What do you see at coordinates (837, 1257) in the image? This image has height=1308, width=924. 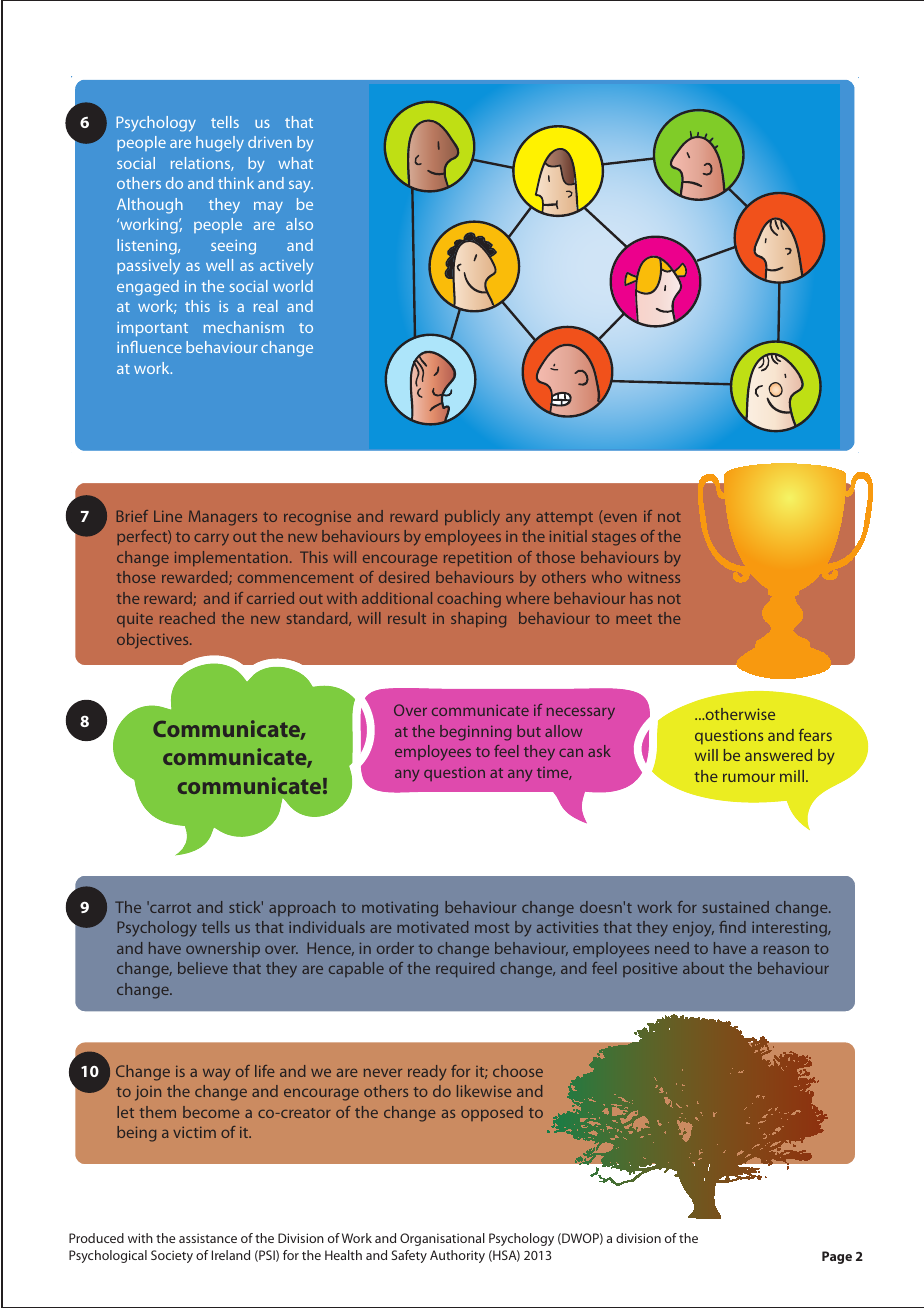 I see `Page` at bounding box center [837, 1257].
